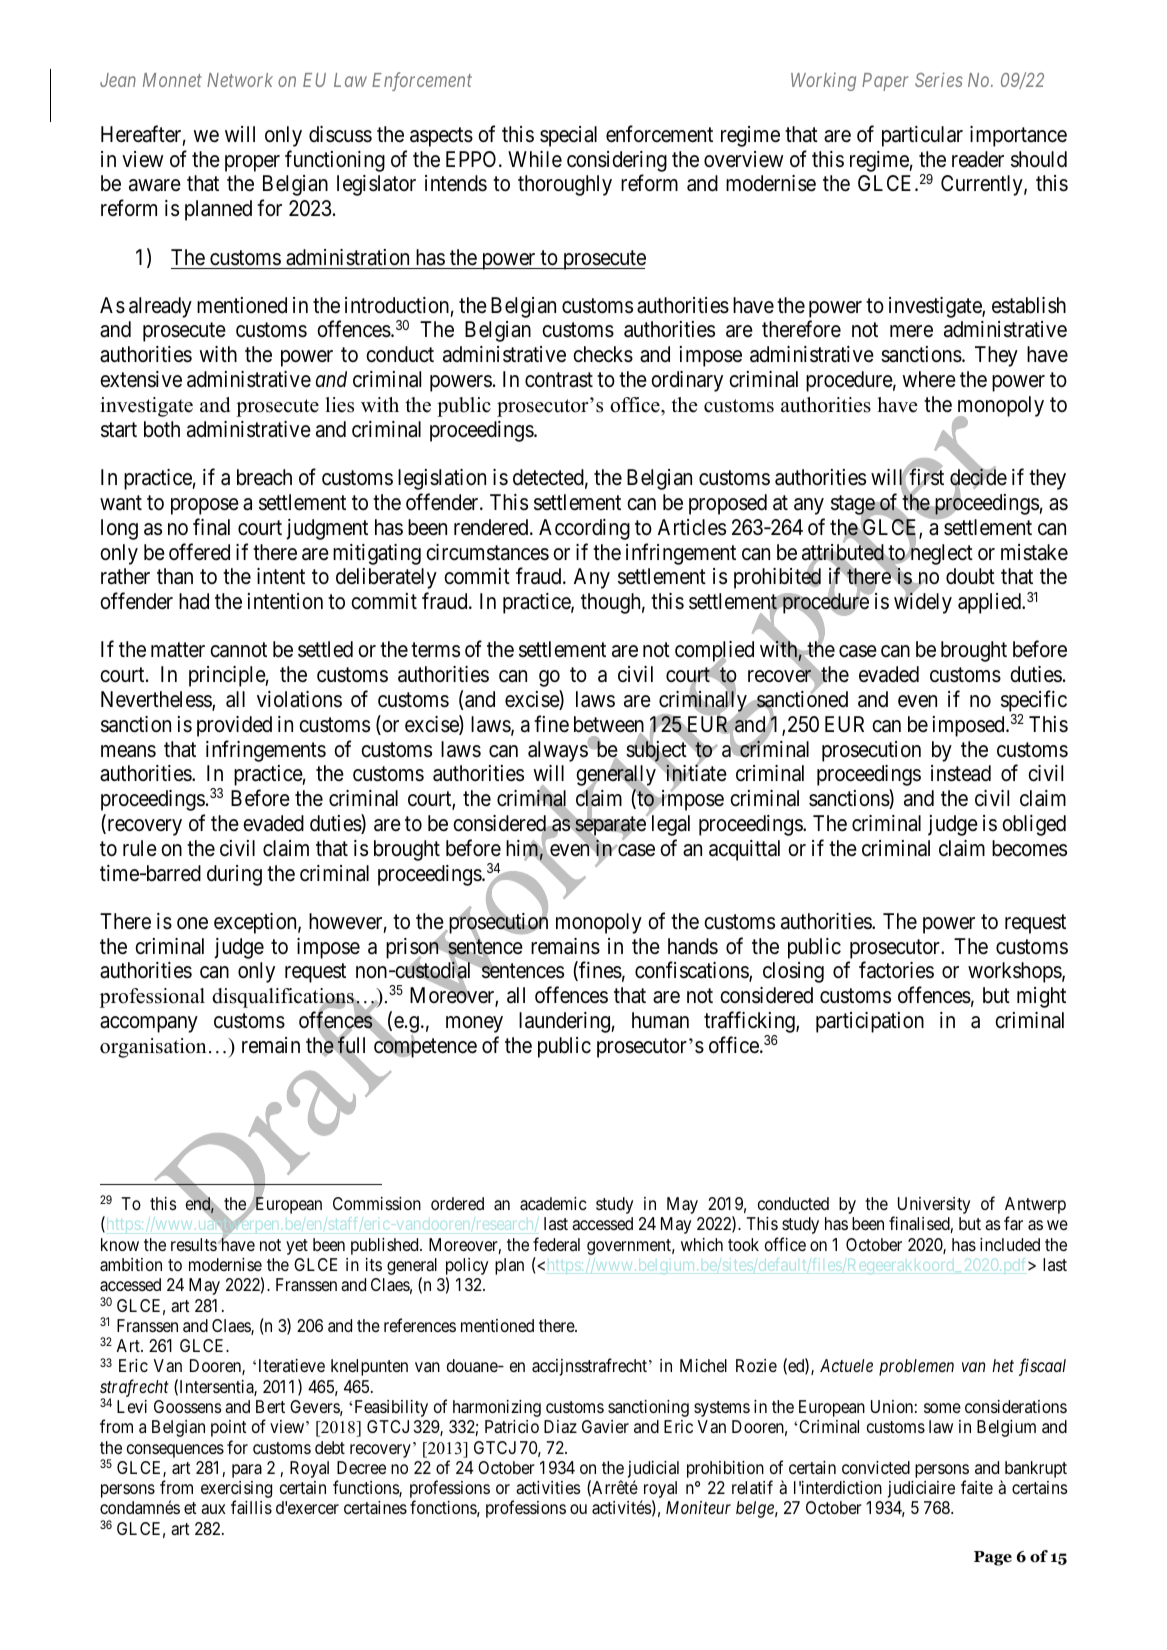  Describe the element at coordinates (584, 529) in the image. I see `According` at that location.
